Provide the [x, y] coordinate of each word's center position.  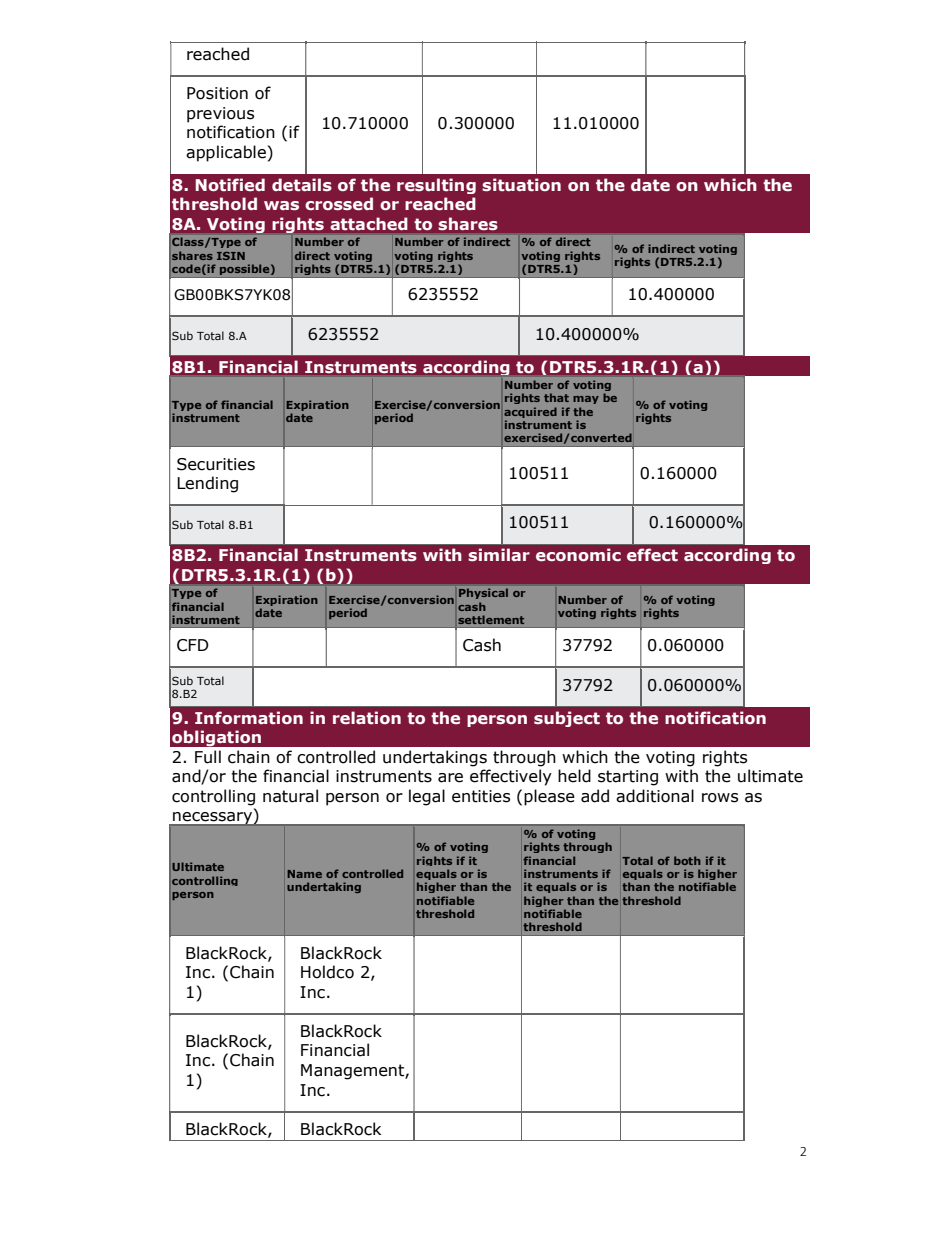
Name [304, 874]
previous [220, 115]
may [586, 400]
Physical [483, 594]
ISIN [231, 256]
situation [521, 185]
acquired [530, 412]
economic [578, 554]
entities [481, 796]
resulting [436, 186]
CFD [193, 645]
